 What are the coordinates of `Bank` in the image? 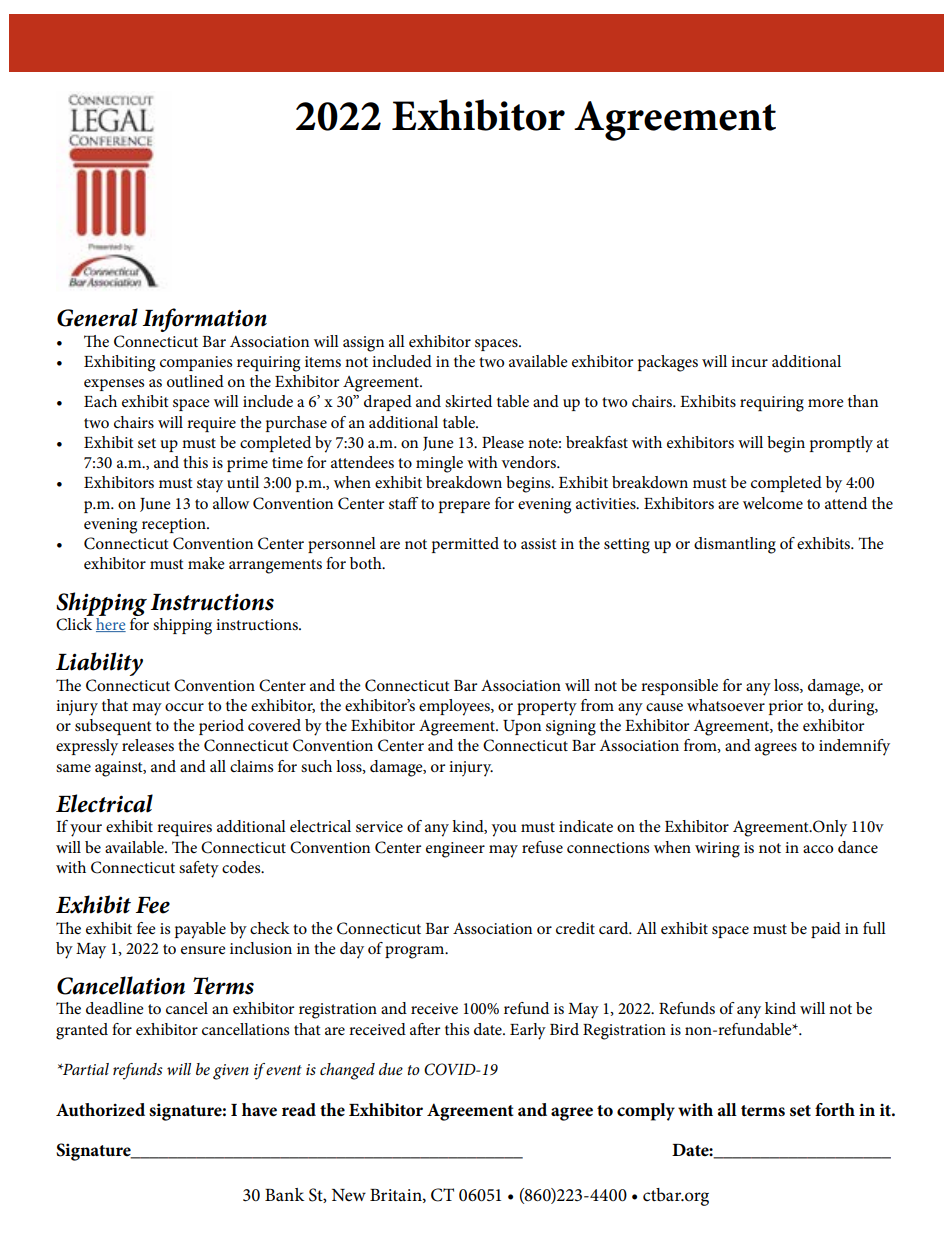 It's located at (284, 1194).
